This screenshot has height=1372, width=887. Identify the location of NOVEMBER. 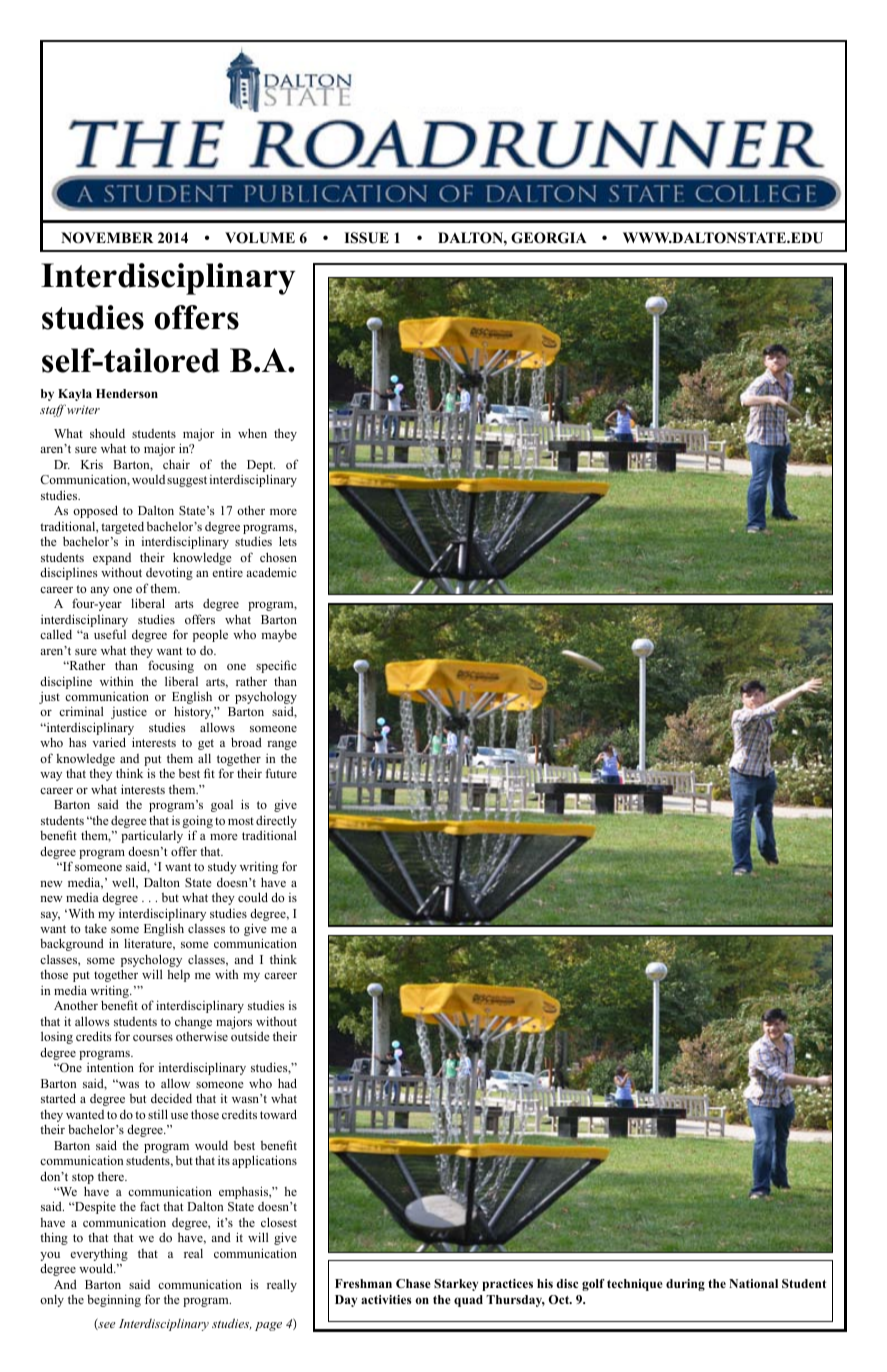
(107, 238).
